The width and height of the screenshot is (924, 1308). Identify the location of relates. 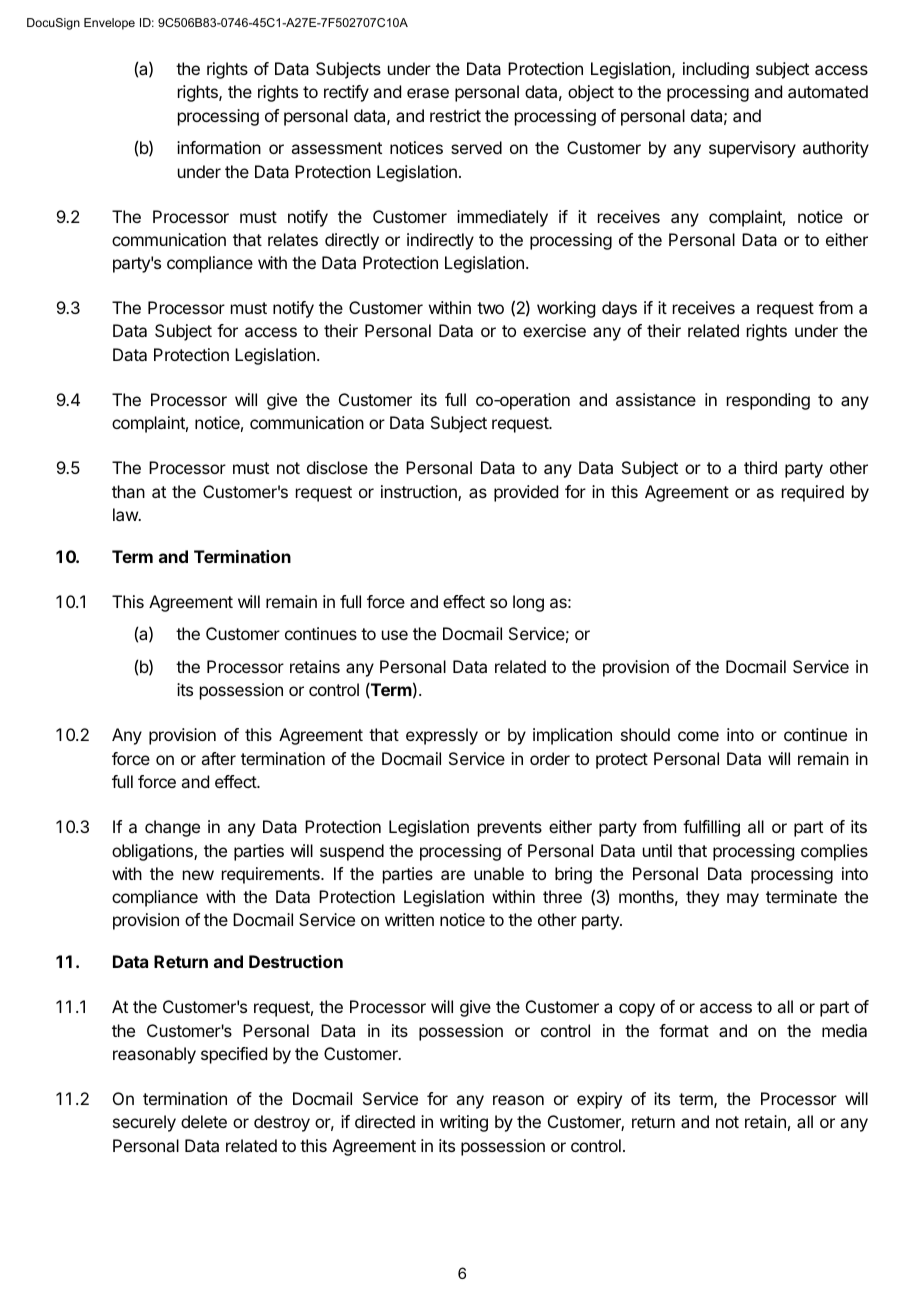
(293, 239).
